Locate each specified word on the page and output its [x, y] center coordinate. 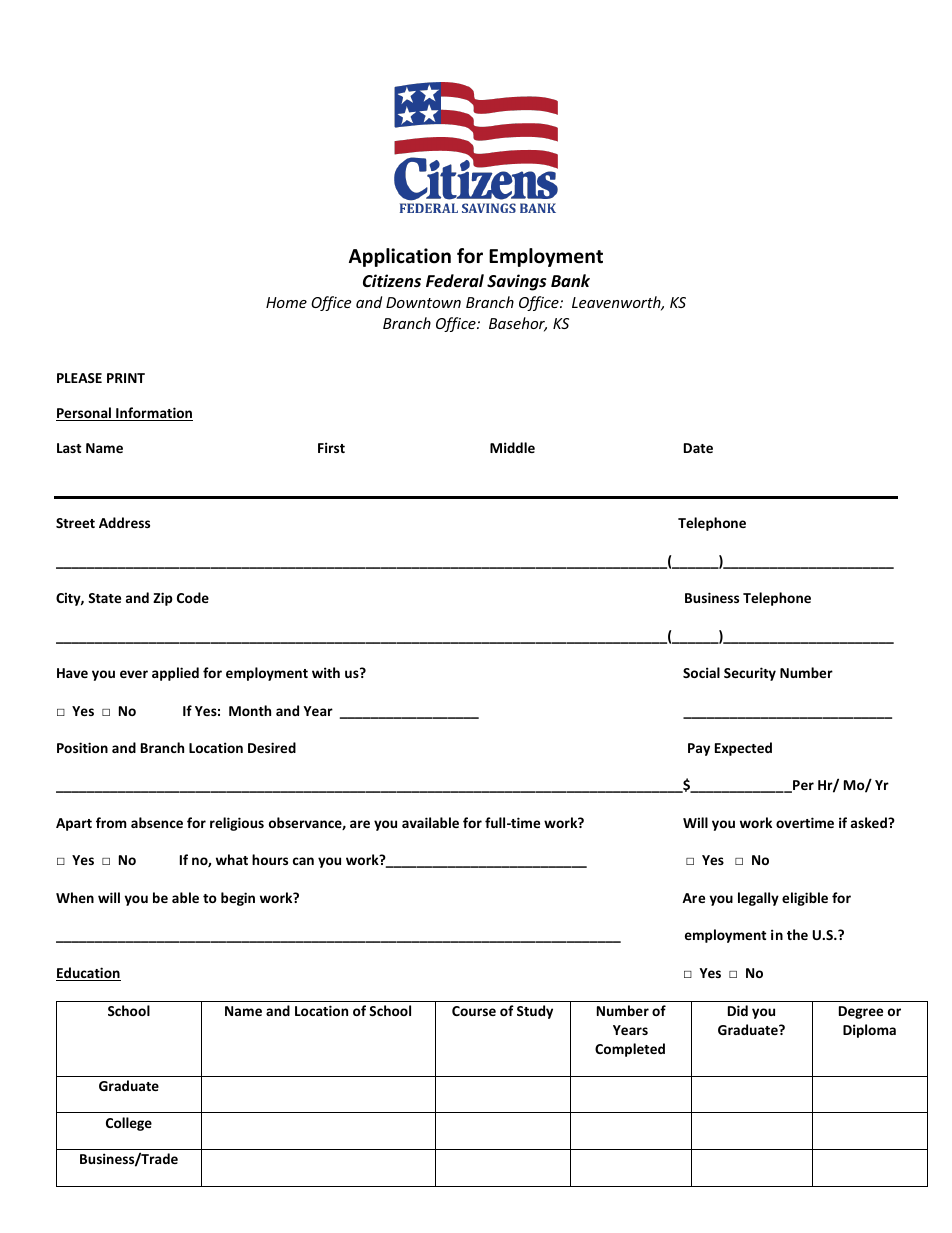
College [129, 1124]
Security [750, 674]
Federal [455, 281]
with [326, 672]
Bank [570, 280]
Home [286, 302]
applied [175, 674]
